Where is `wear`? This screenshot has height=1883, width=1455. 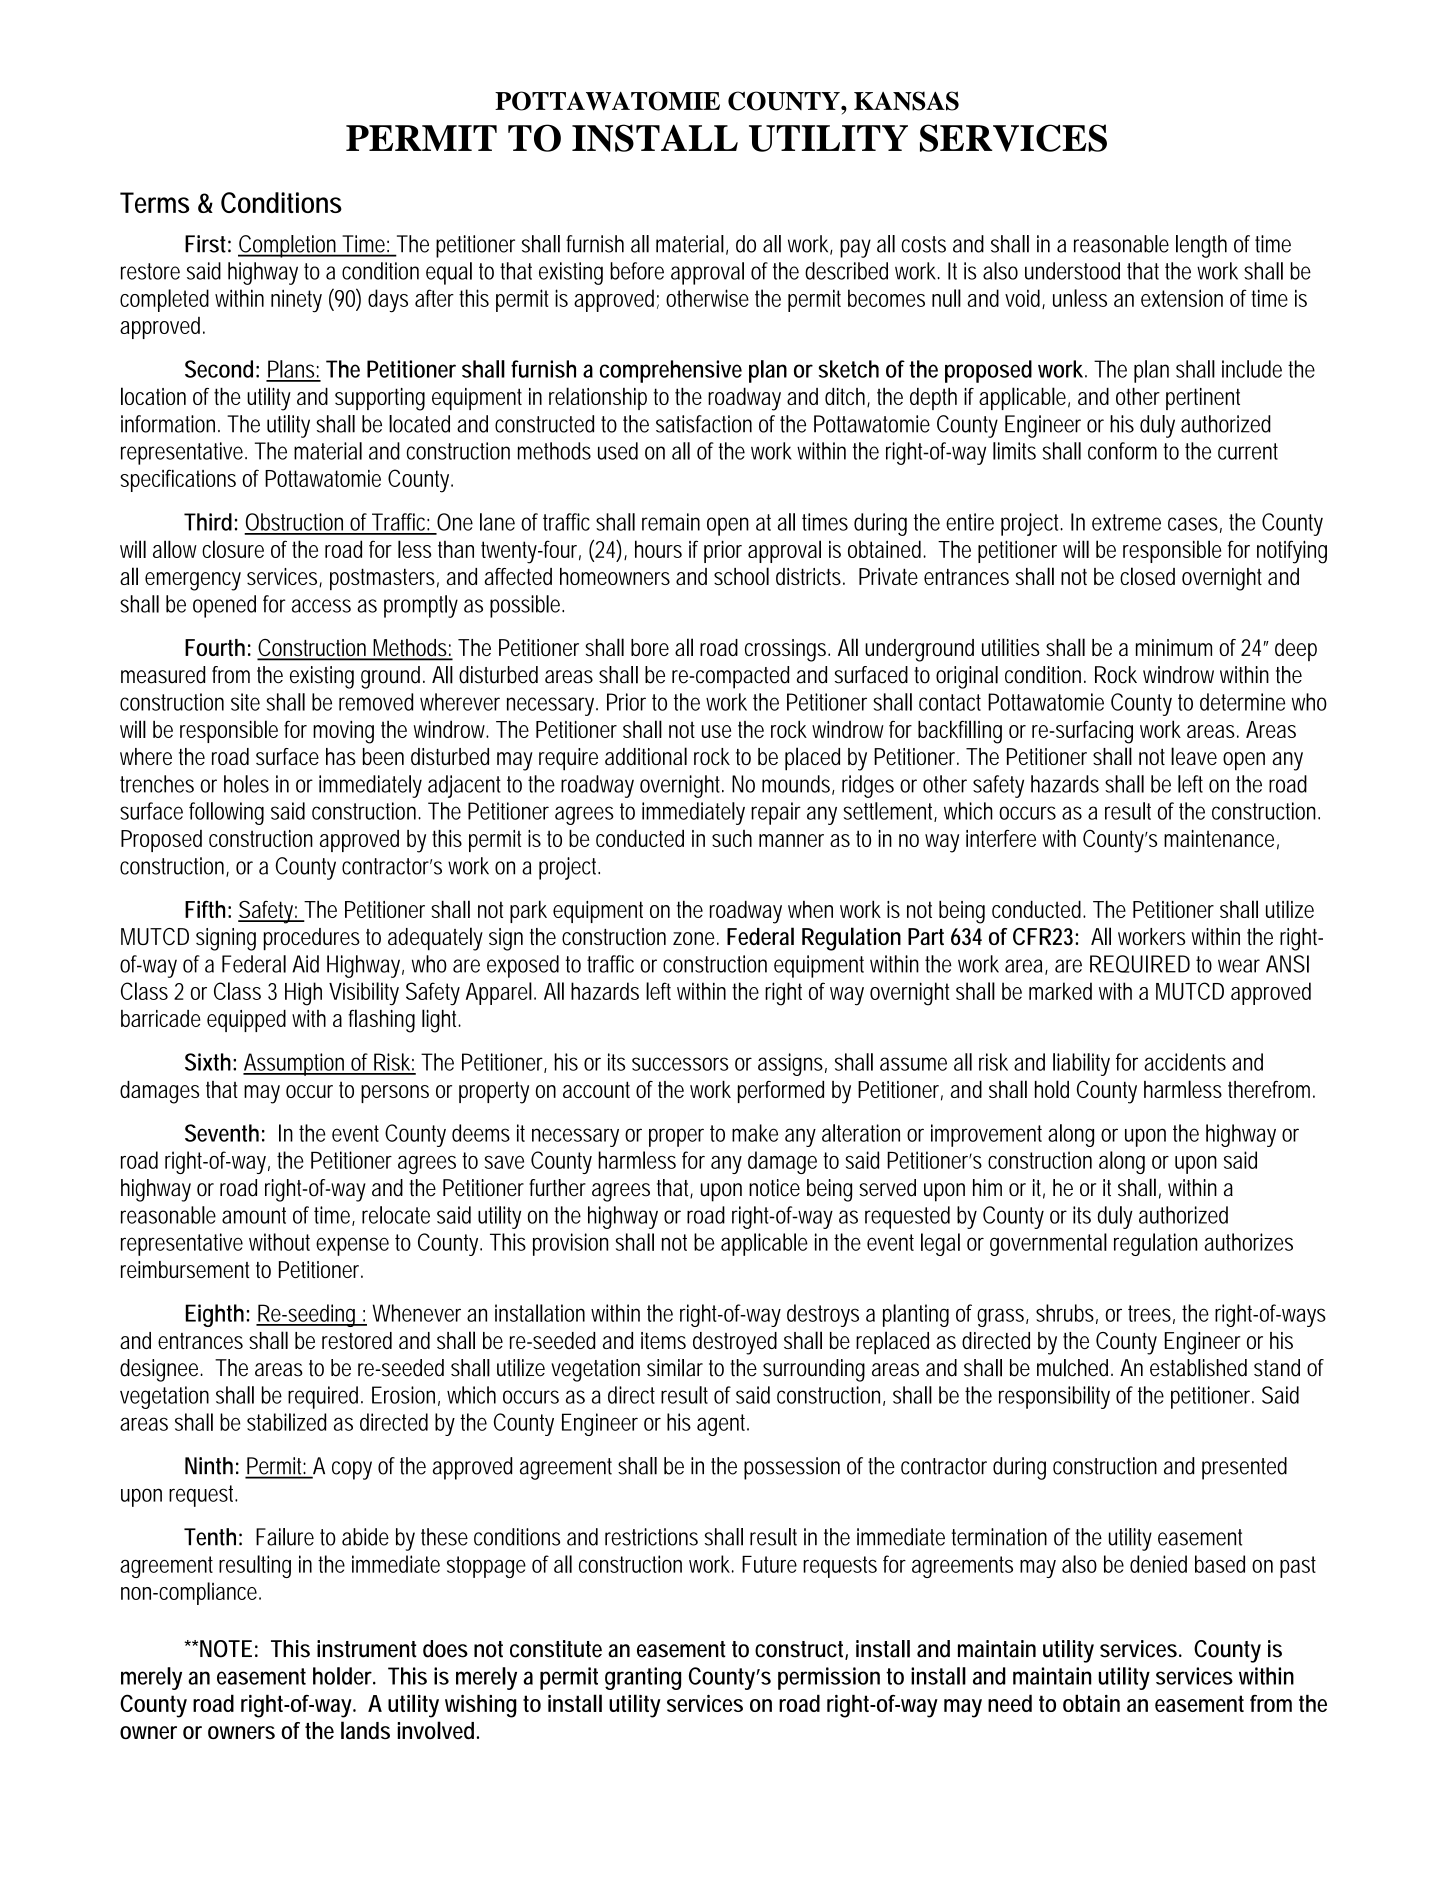
wear is located at coordinates (1239, 966).
